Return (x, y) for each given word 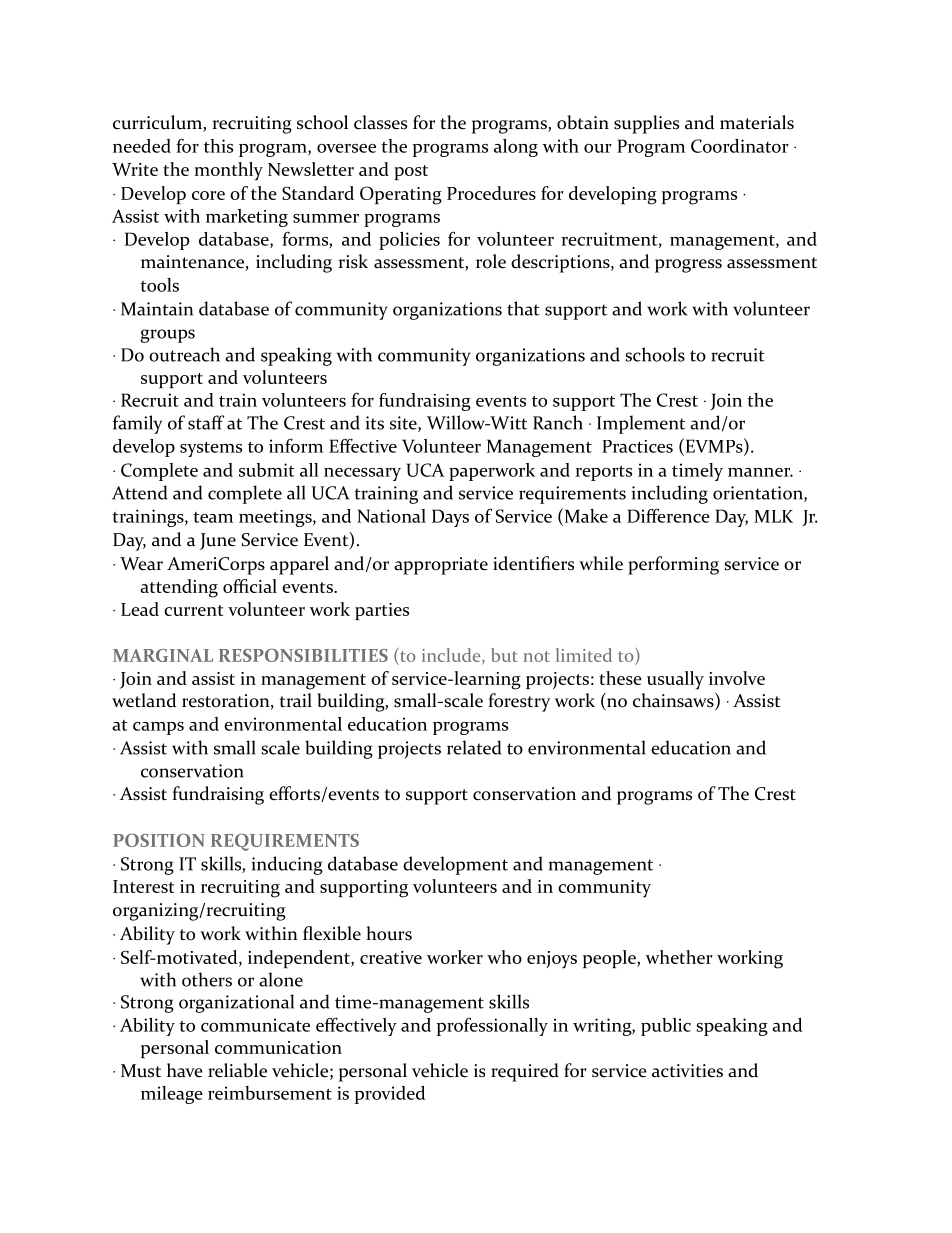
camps (158, 728)
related (474, 747)
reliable (237, 1070)
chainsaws (674, 701)
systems (211, 449)
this (218, 146)
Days (450, 518)
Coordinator (740, 146)
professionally (492, 1026)
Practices (637, 446)
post (411, 172)
